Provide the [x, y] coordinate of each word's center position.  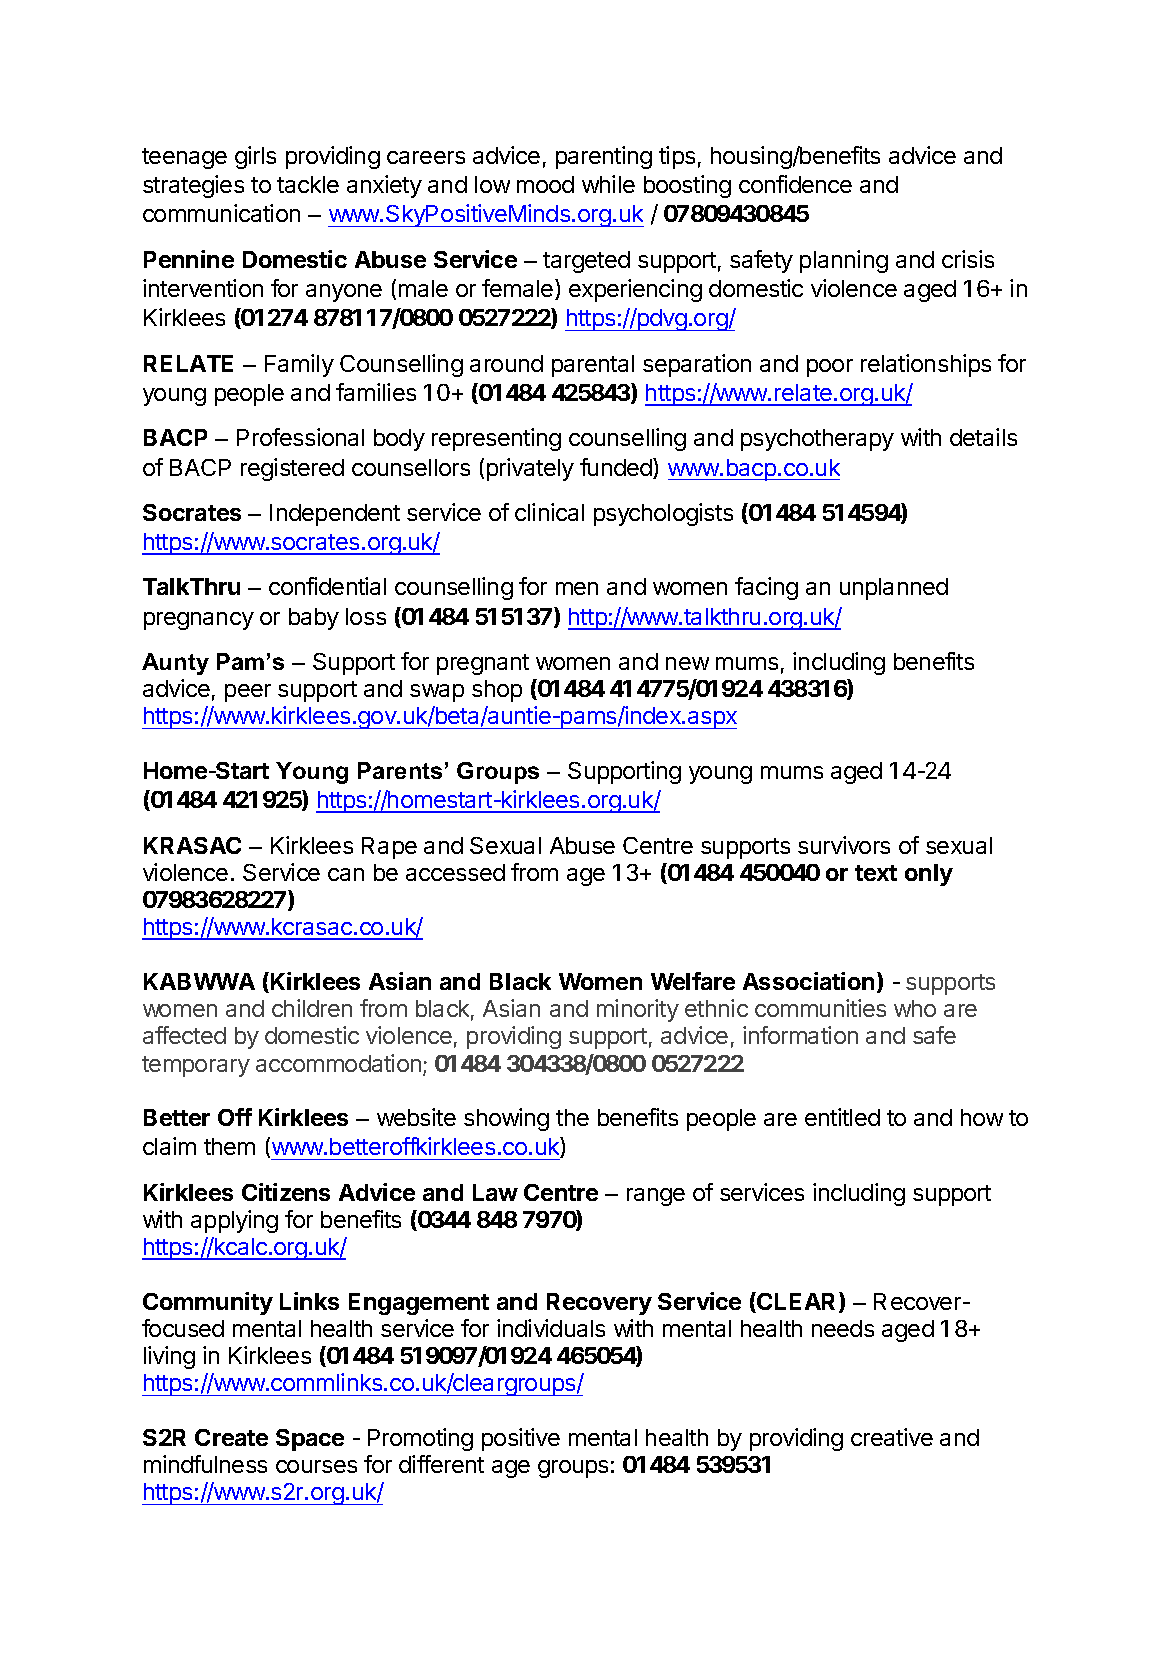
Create [231, 1437]
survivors [844, 845]
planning [844, 261]
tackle [308, 184]
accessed [455, 872]
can [346, 874]
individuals [551, 1328]
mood [545, 184]
